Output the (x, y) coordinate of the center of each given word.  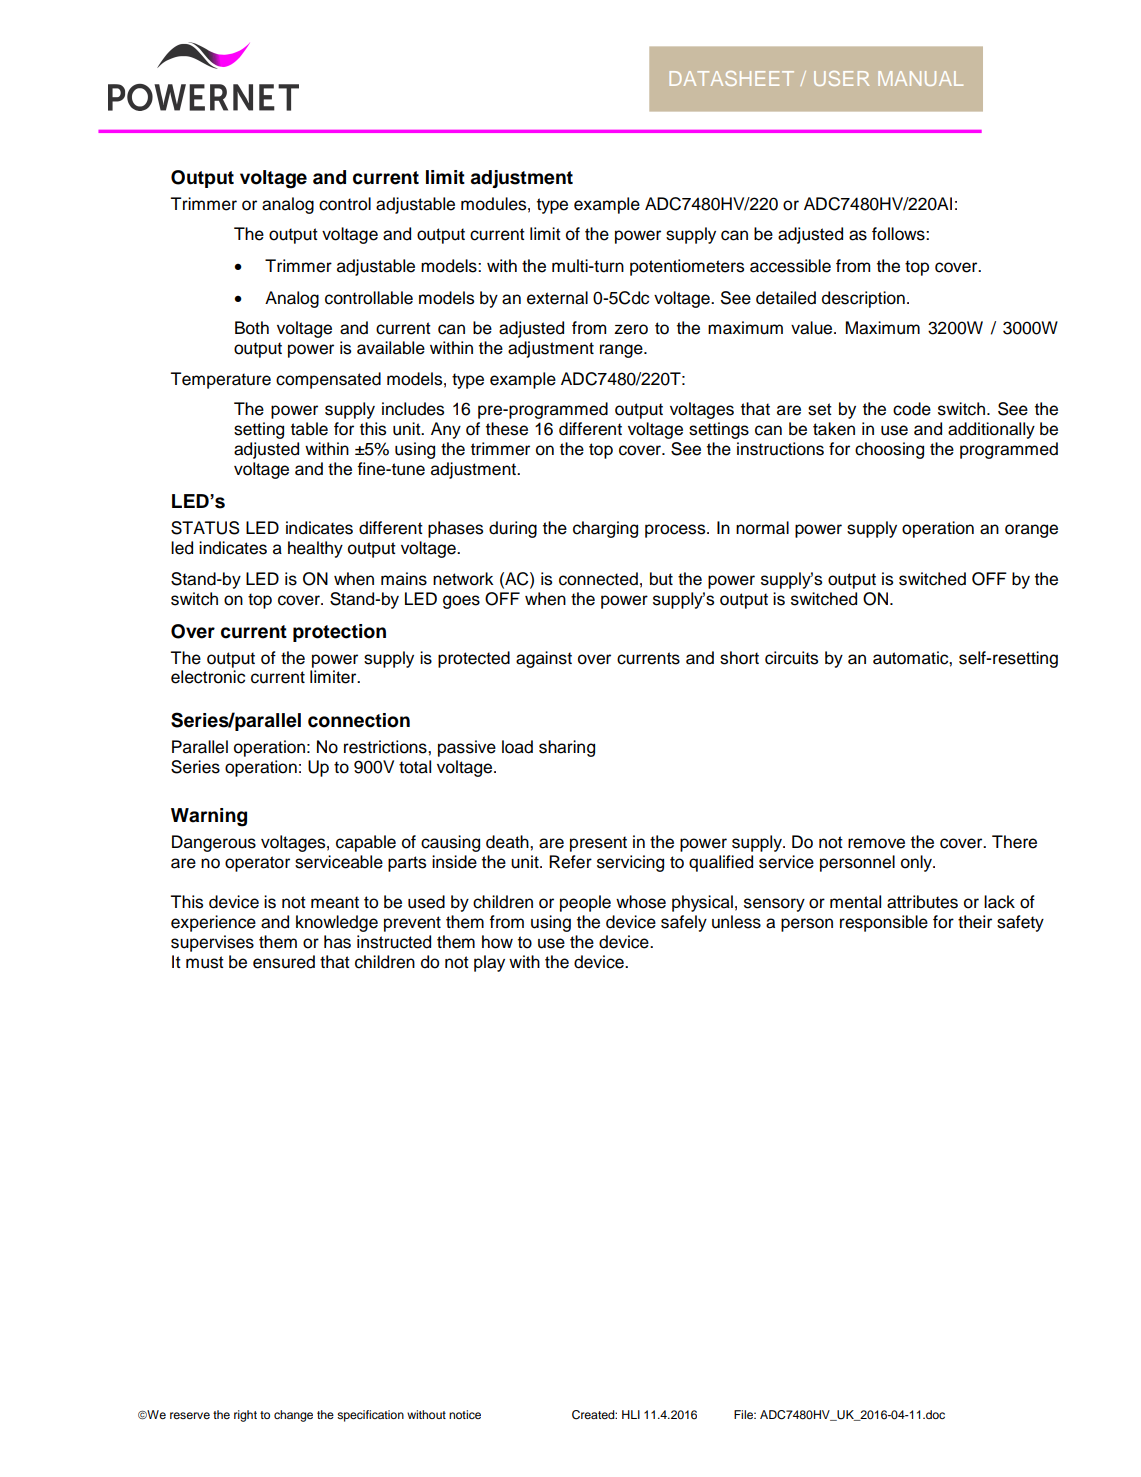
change (293, 1416)
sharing (567, 748)
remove (876, 843)
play (489, 963)
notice (465, 1414)
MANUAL (920, 78)
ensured (284, 962)
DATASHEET (732, 78)
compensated (328, 380)
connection (359, 720)
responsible (884, 923)
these (507, 429)
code (912, 409)
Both (252, 328)
